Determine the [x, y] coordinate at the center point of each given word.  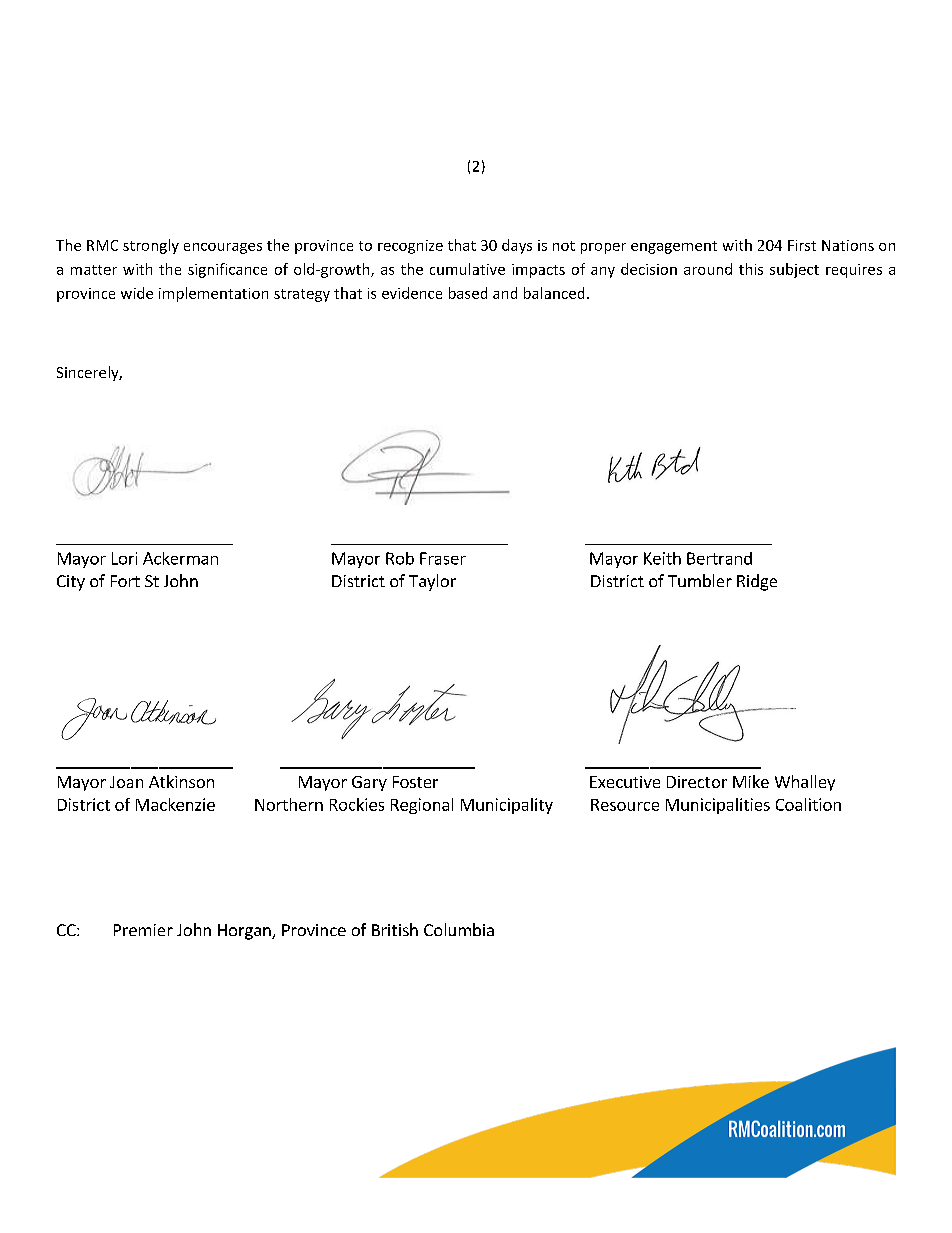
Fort [125, 581]
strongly [151, 246]
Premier [143, 930]
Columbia [459, 929]
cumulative [467, 269]
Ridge [757, 582]
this [751, 269]
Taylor [432, 582]
